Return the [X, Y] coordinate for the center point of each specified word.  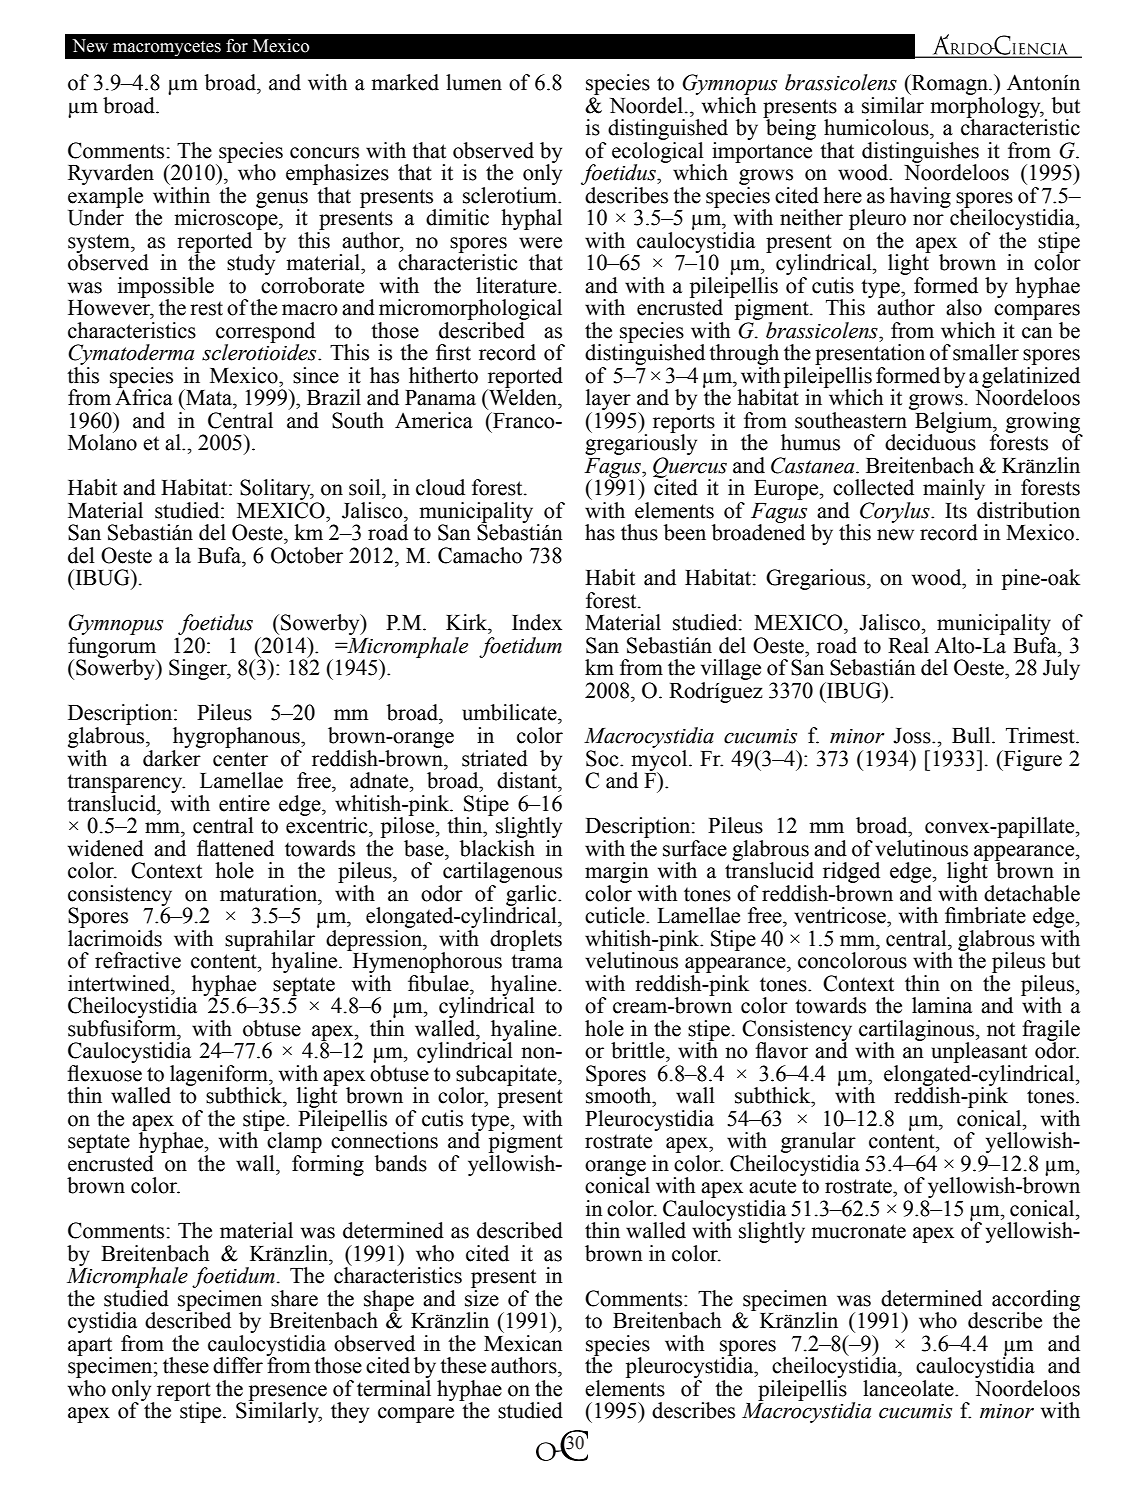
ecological [658, 153]
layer [608, 401]
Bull [972, 735]
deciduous [930, 441]
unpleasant [979, 1054]
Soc [603, 758]
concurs [324, 153]
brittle [639, 1050]
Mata [209, 397]
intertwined [120, 983]
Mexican [523, 1343]
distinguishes [920, 153]
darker [173, 757]
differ [238, 1365]
